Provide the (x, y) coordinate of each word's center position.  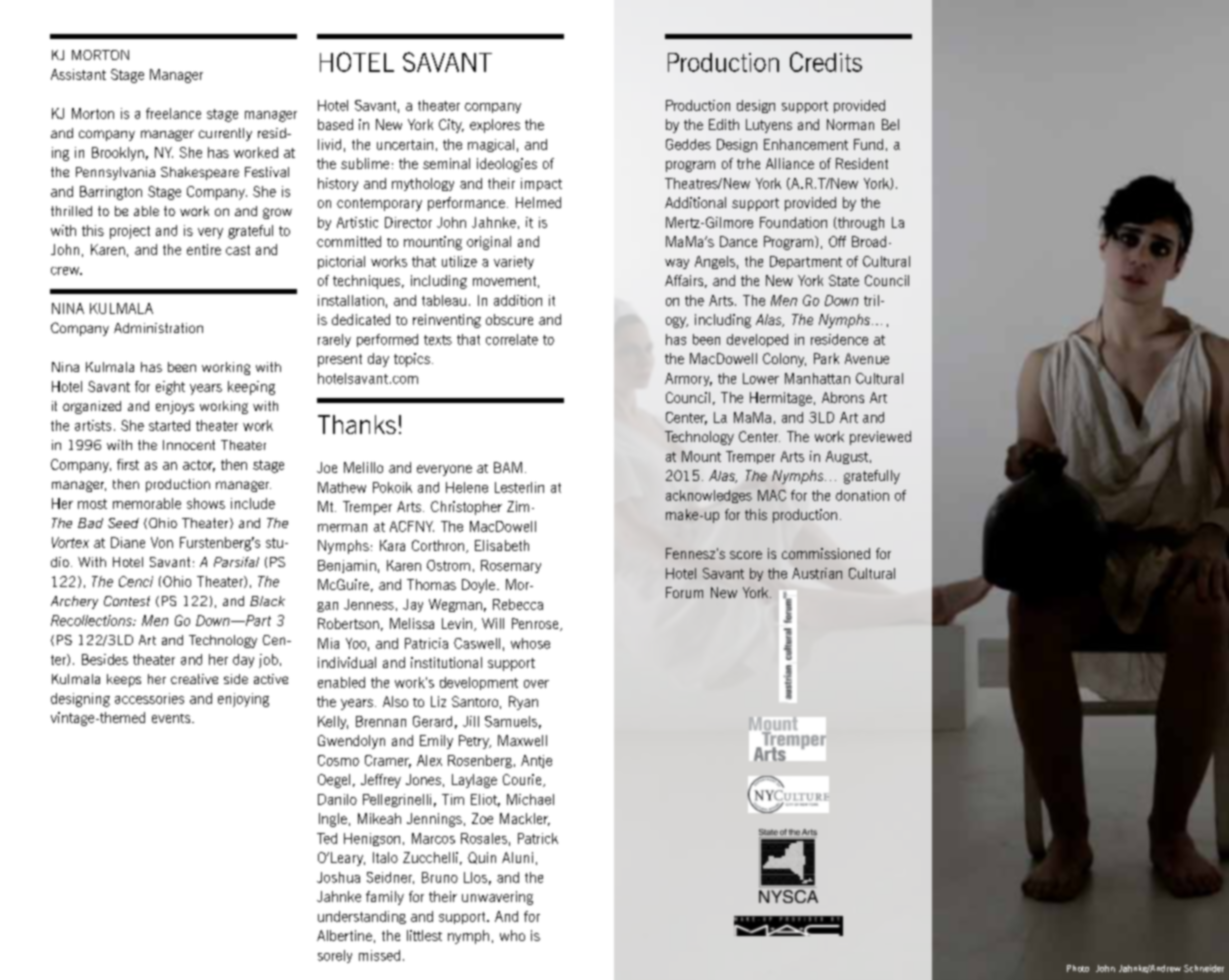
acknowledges (709, 496)
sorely (335, 956)
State (844, 280)
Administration (158, 328)
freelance (173, 113)
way (677, 264)
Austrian (817, 573)
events (172, 718)
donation (862, 495)
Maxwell (522, 740)
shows (206, 503)
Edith (724, 124)
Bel (890, 124)
